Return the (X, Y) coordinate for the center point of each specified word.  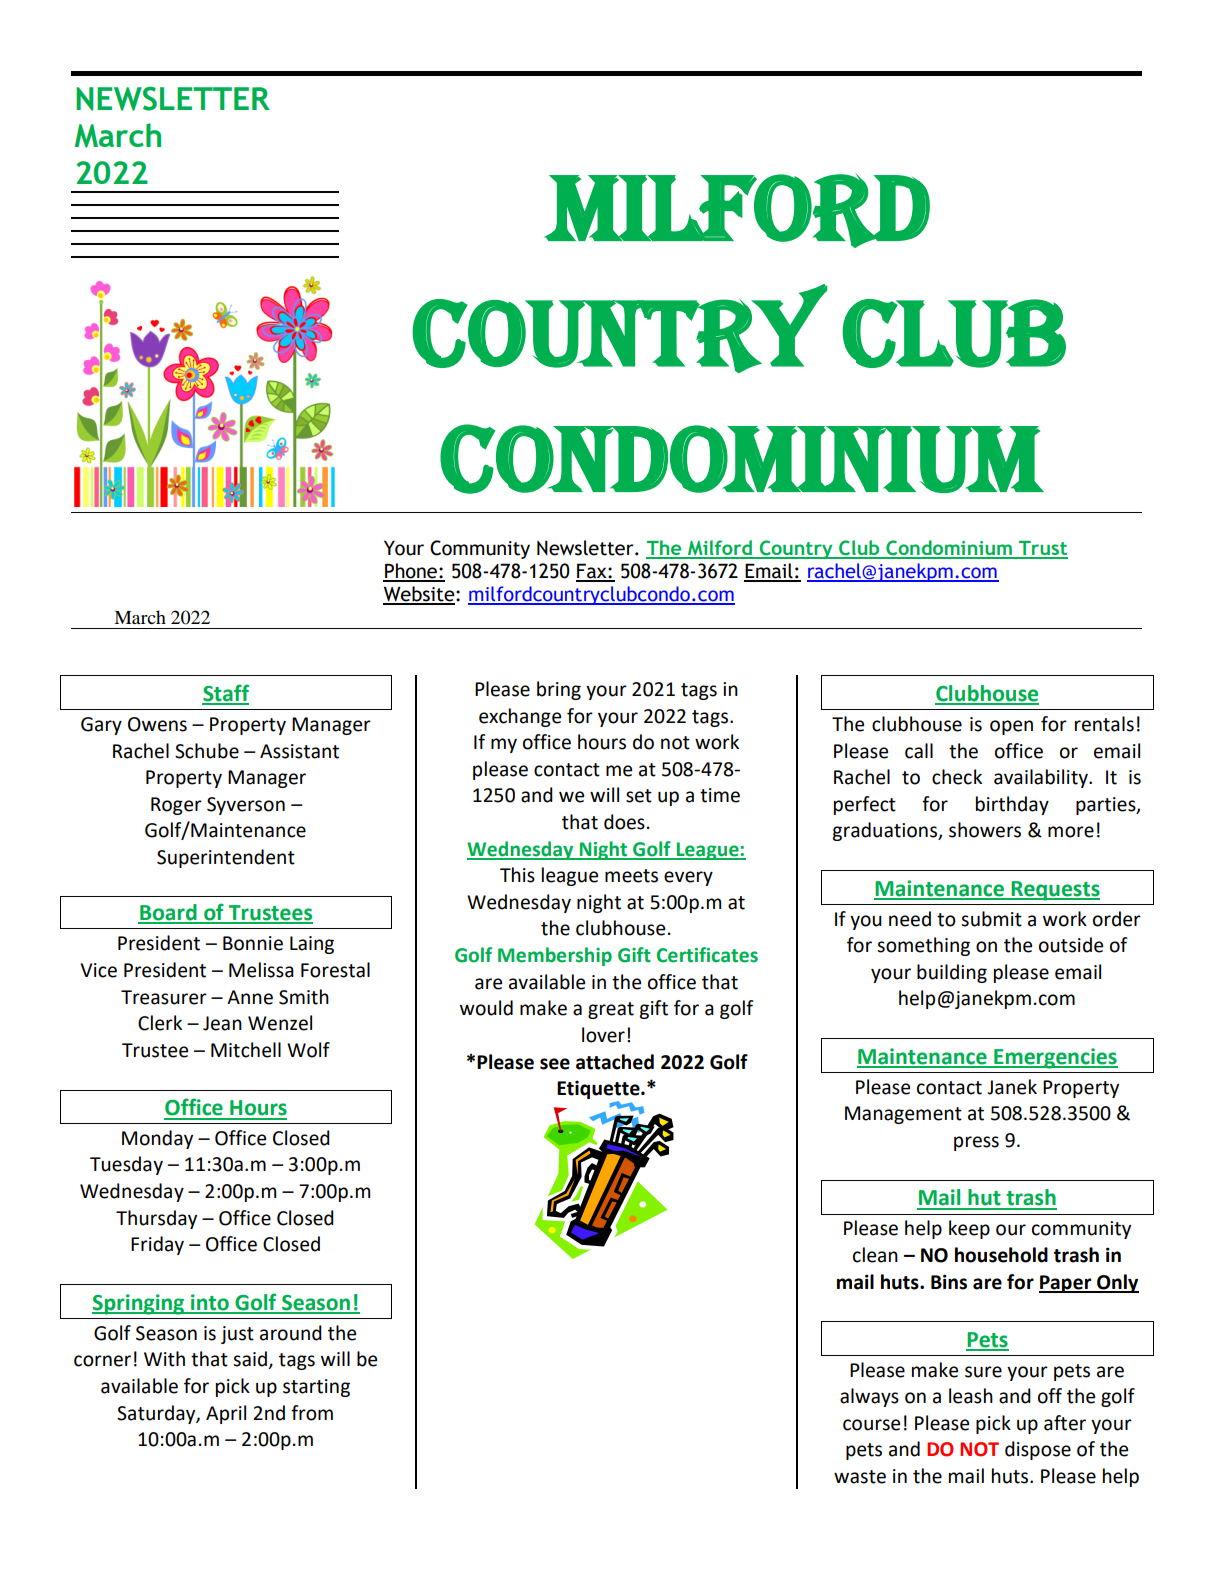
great (611, 1010)
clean (875, 1255)
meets (631, 876)
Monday (157, 1139)
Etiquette (599, 1090)
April (226, 1414)
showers (985, 830)
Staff (225, 694)
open (1011, 727)
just (237, 1335)
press (976, 1143)
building (952, 973)
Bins (949, 1282)
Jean (222, 1023)
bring (559, 690)
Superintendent (226, 858)
